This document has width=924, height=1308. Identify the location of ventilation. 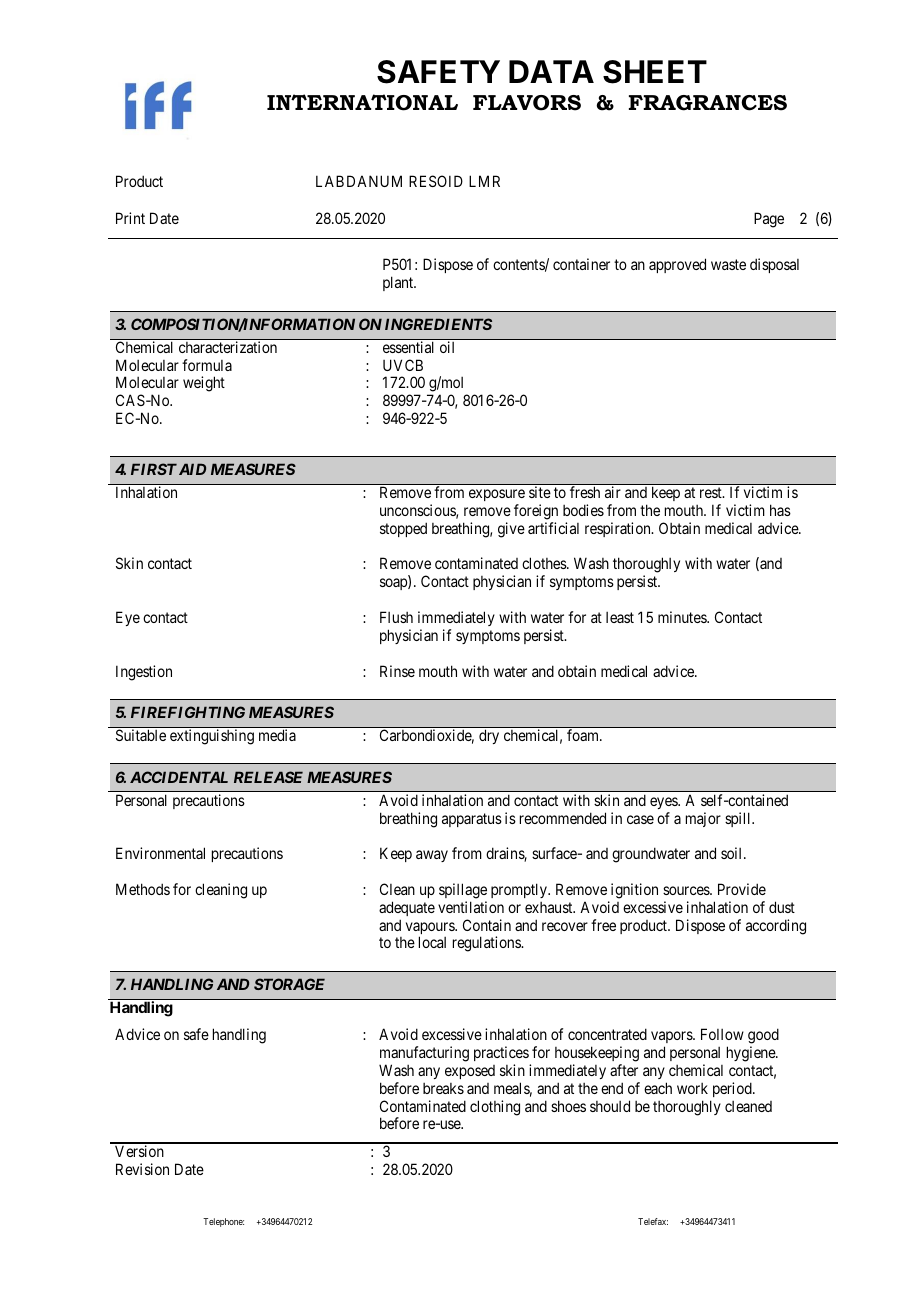
(471, 907).
